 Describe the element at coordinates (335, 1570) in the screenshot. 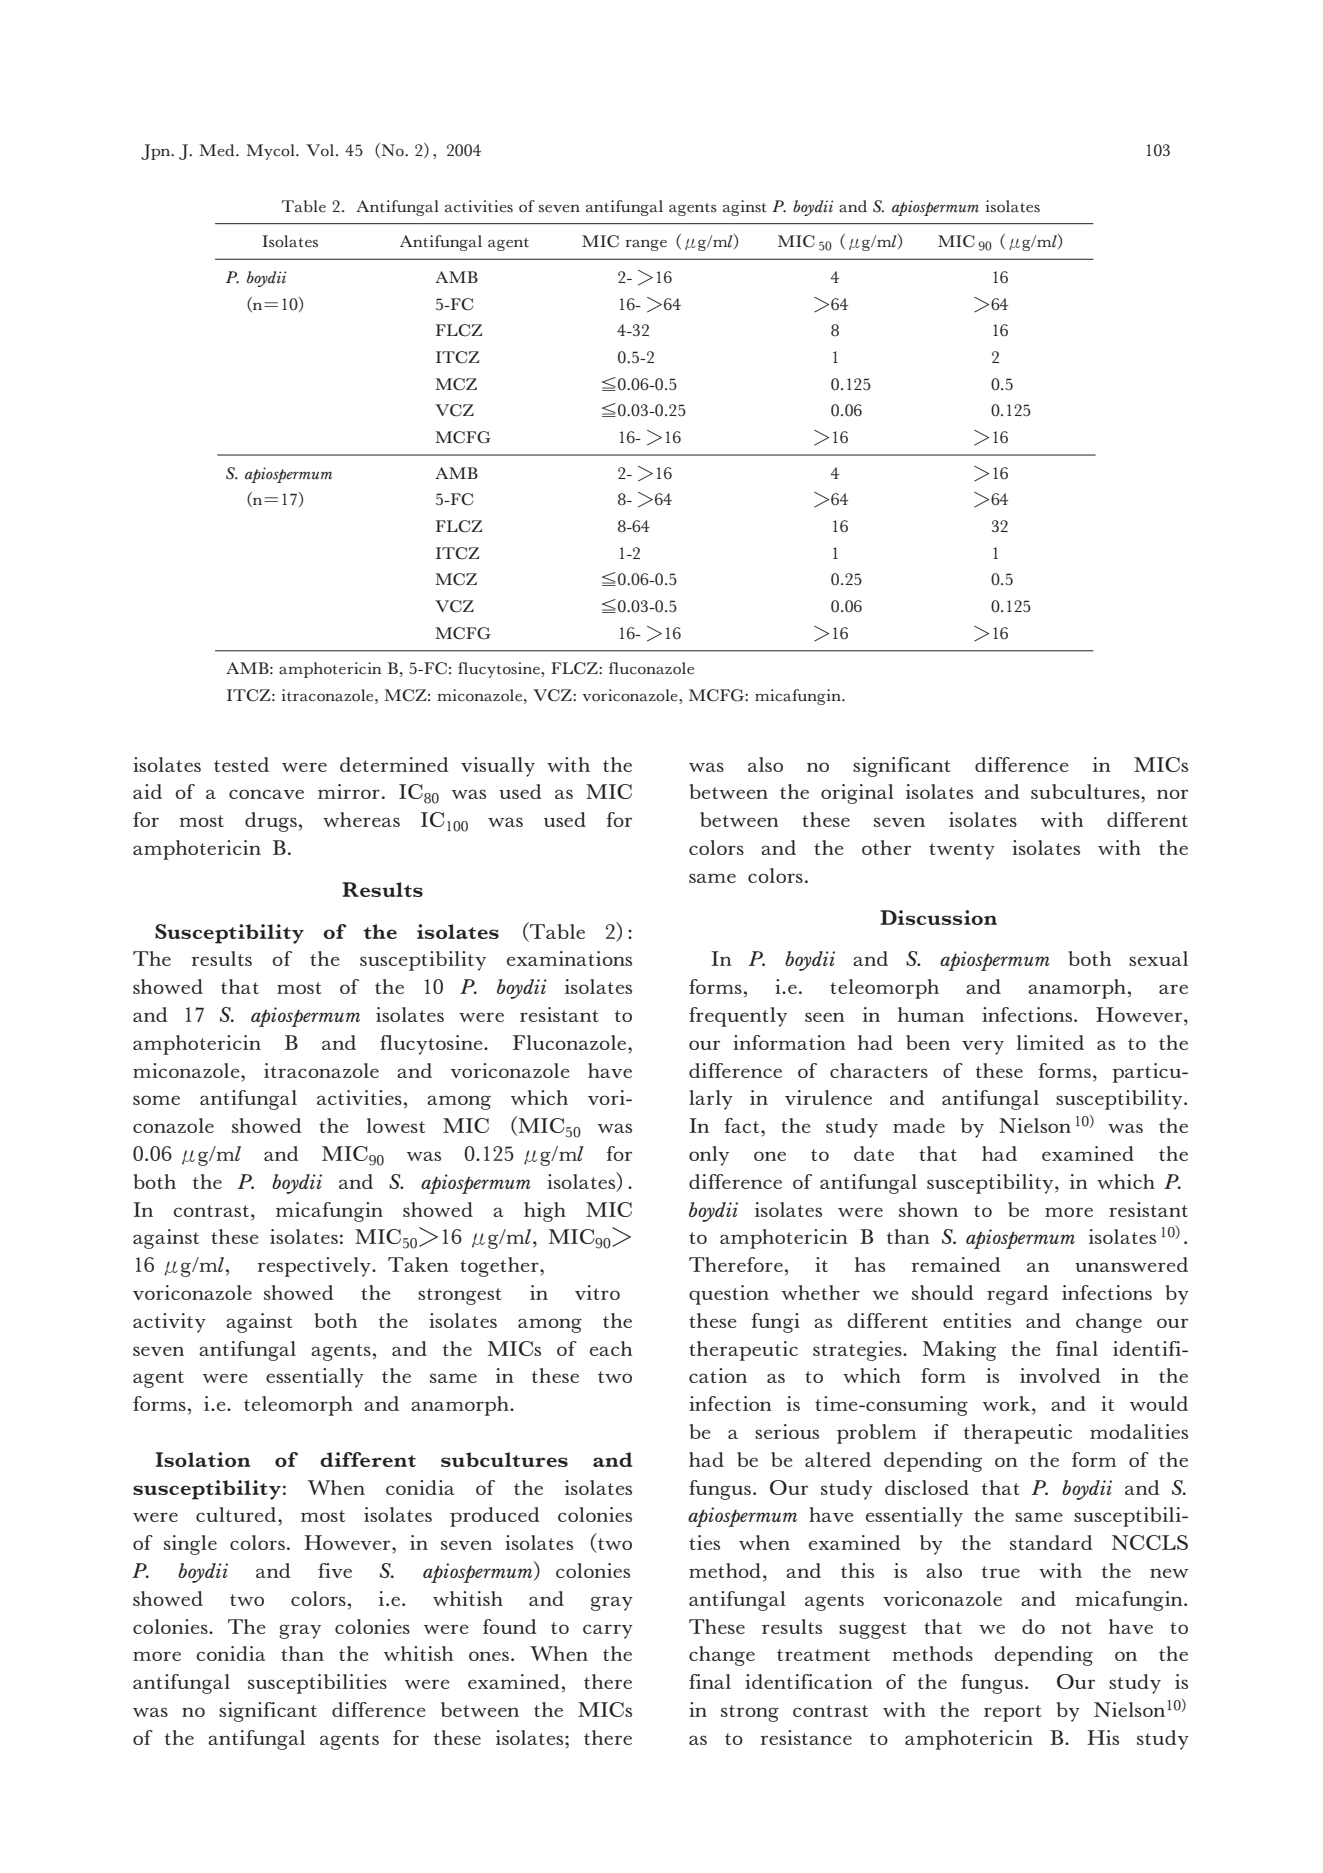

I see `five` at that location.
